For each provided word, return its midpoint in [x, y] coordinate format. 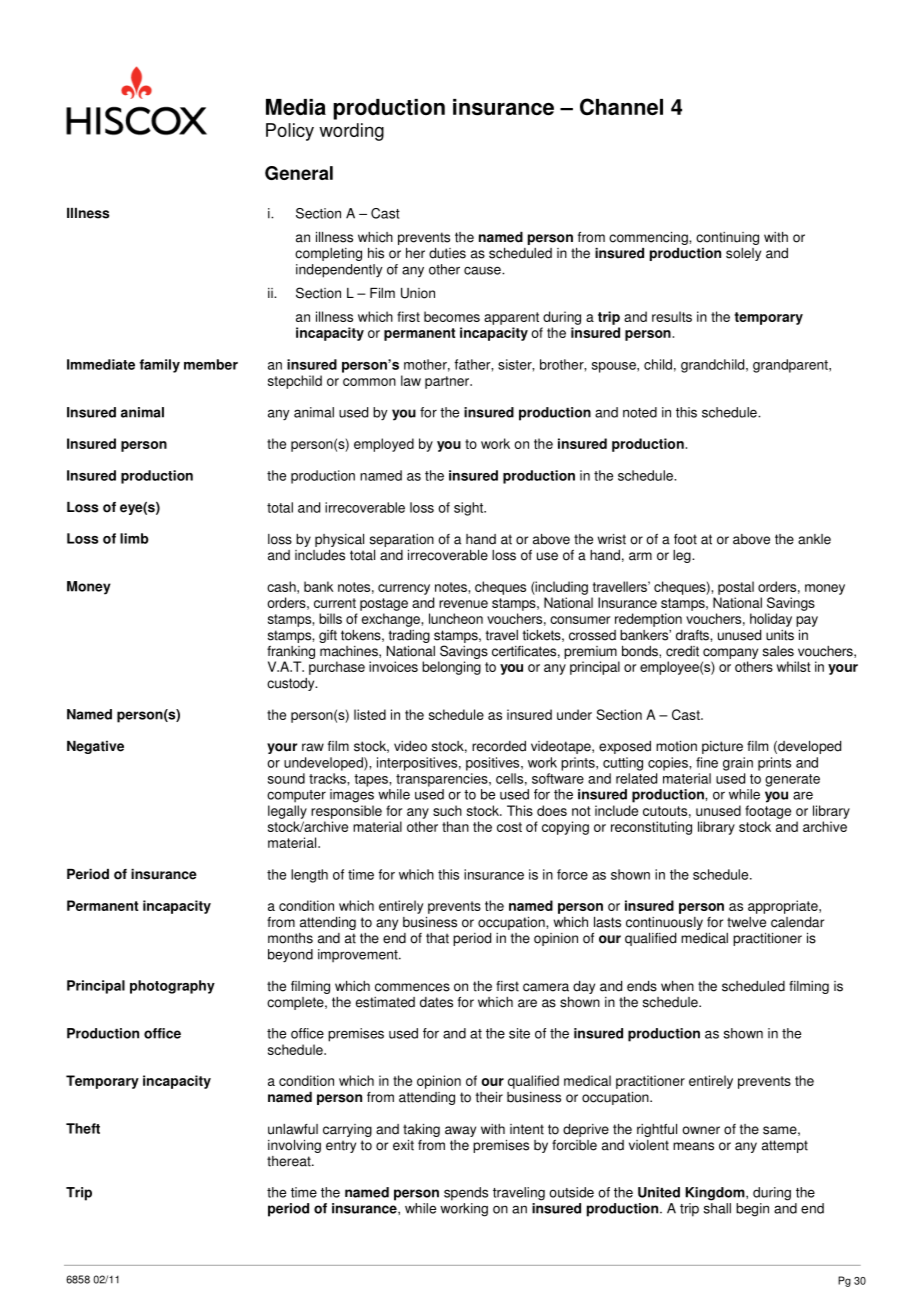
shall [717, 1208]
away [460, 1131]
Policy [290, 132]
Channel [621, 107]
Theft [83, 1128]
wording [351, 132]
